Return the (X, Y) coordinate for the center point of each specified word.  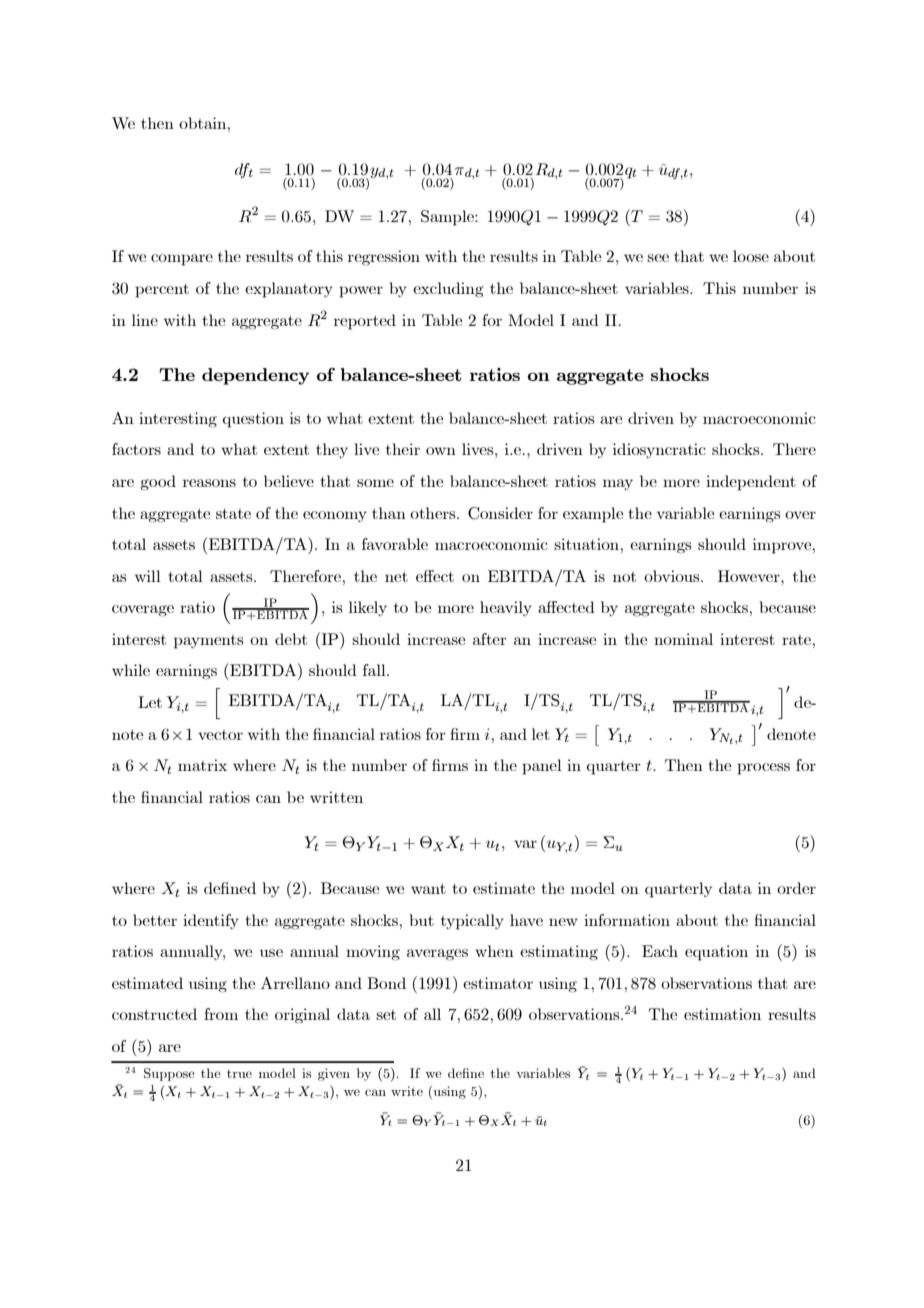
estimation (722, 1014)
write (407, 1091)
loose (751, 256)
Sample (448, 218)
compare (182, 260)
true (239, 1074)
